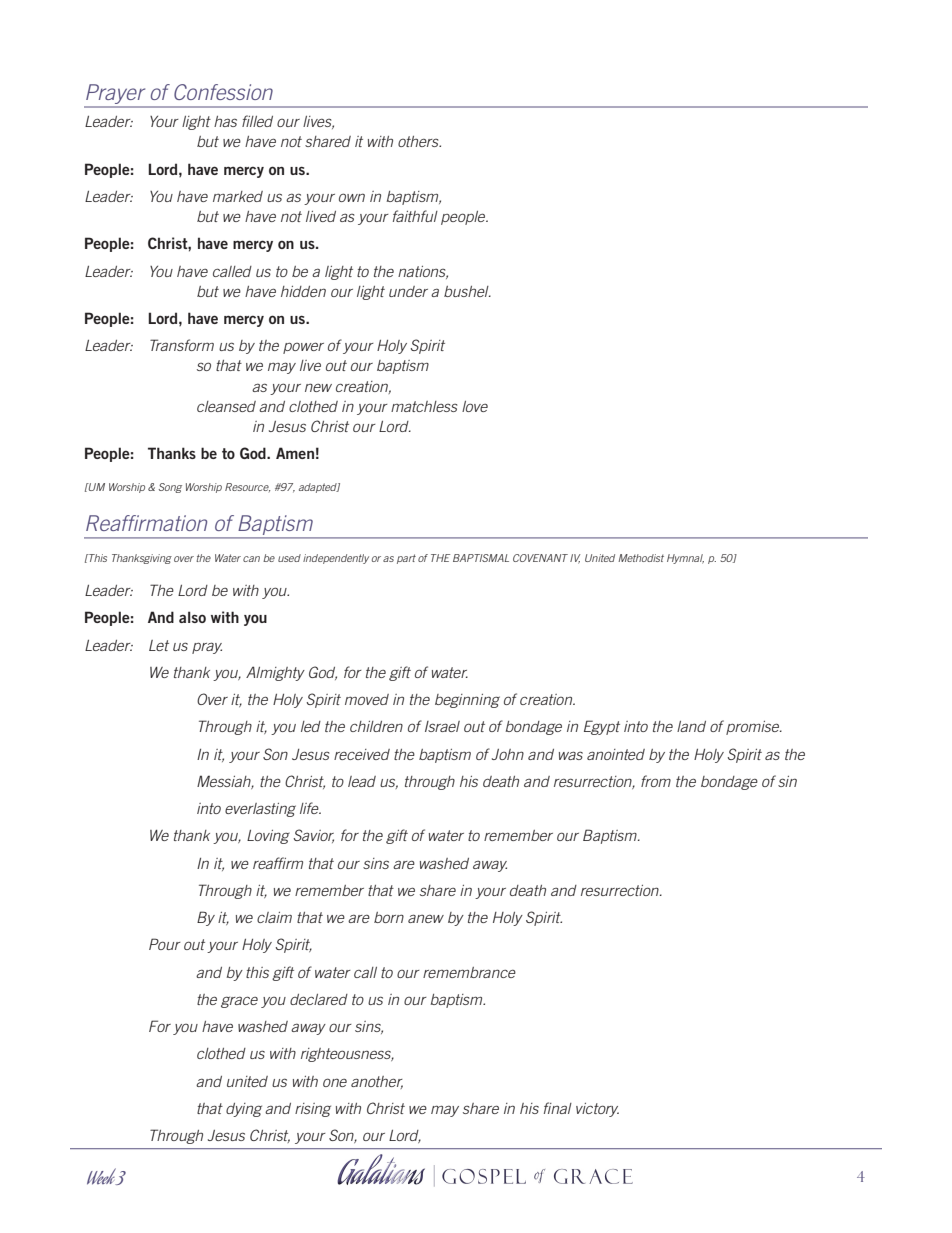  Describe the element at coordinates (426, 918) in the image. I see `anew` at that location.
